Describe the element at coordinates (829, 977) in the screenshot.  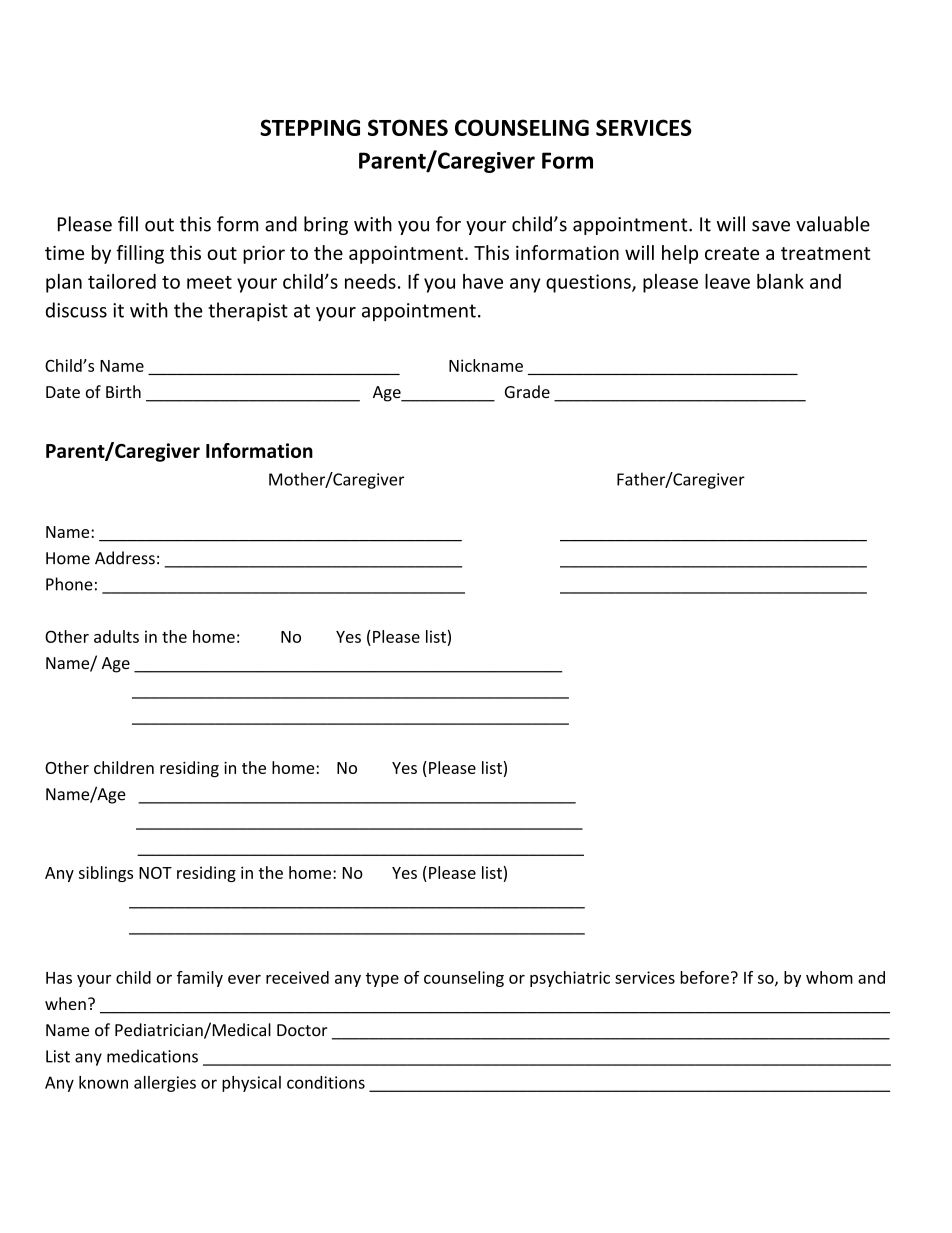
I see `whom` at that location.
